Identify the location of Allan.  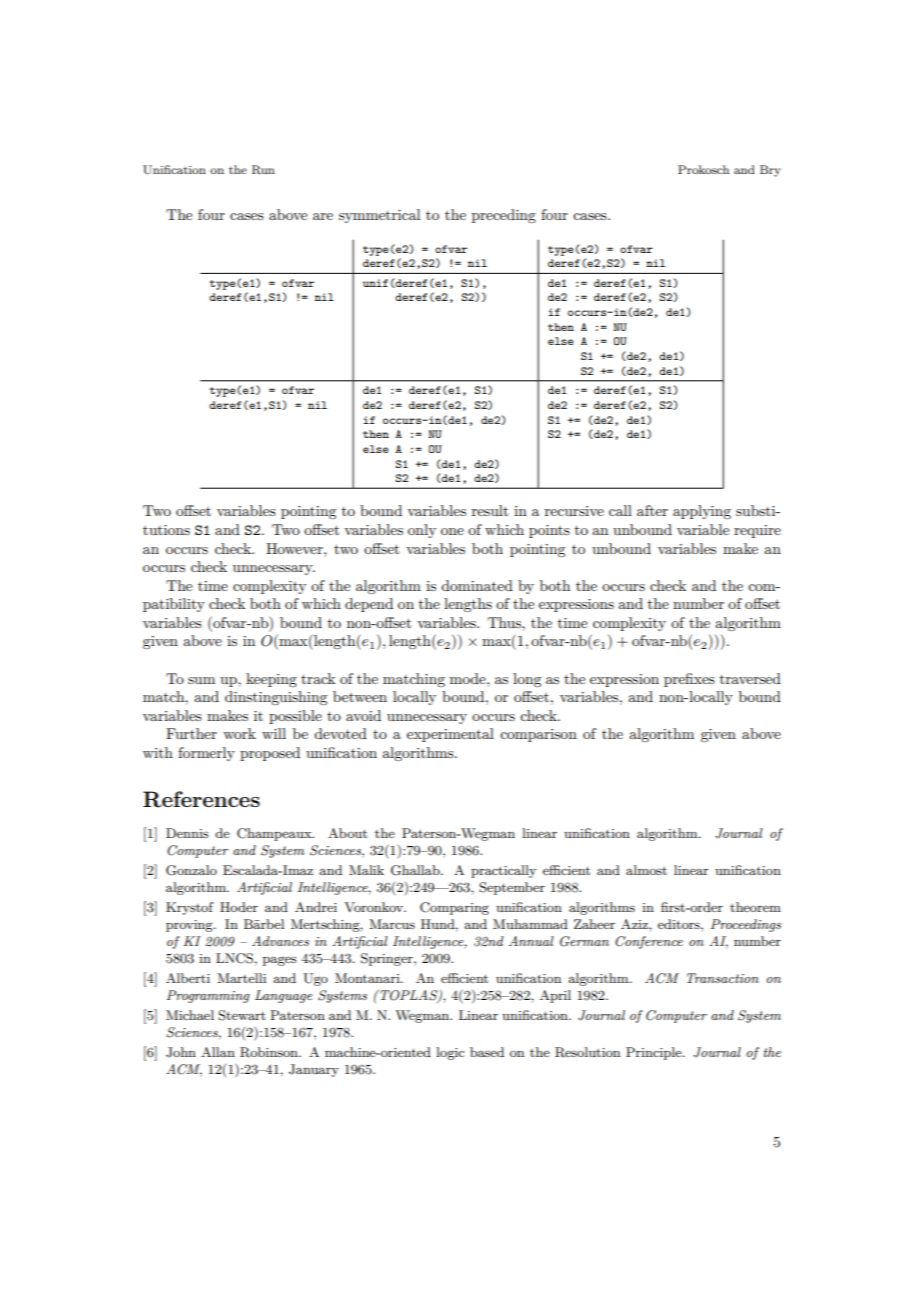
(218, 1052).
